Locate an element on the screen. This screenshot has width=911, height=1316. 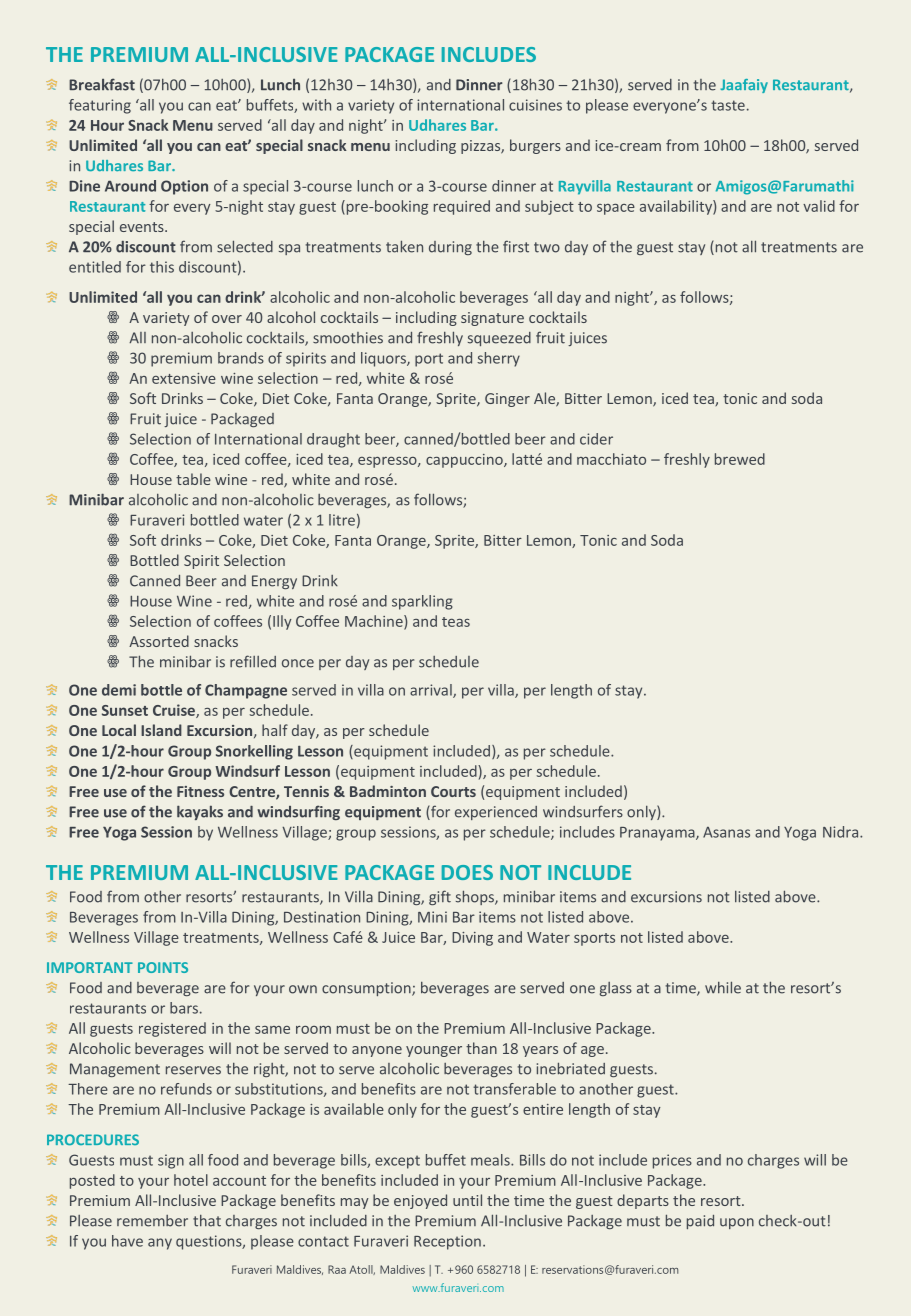
remember is located at coordinates (152, 1221).
